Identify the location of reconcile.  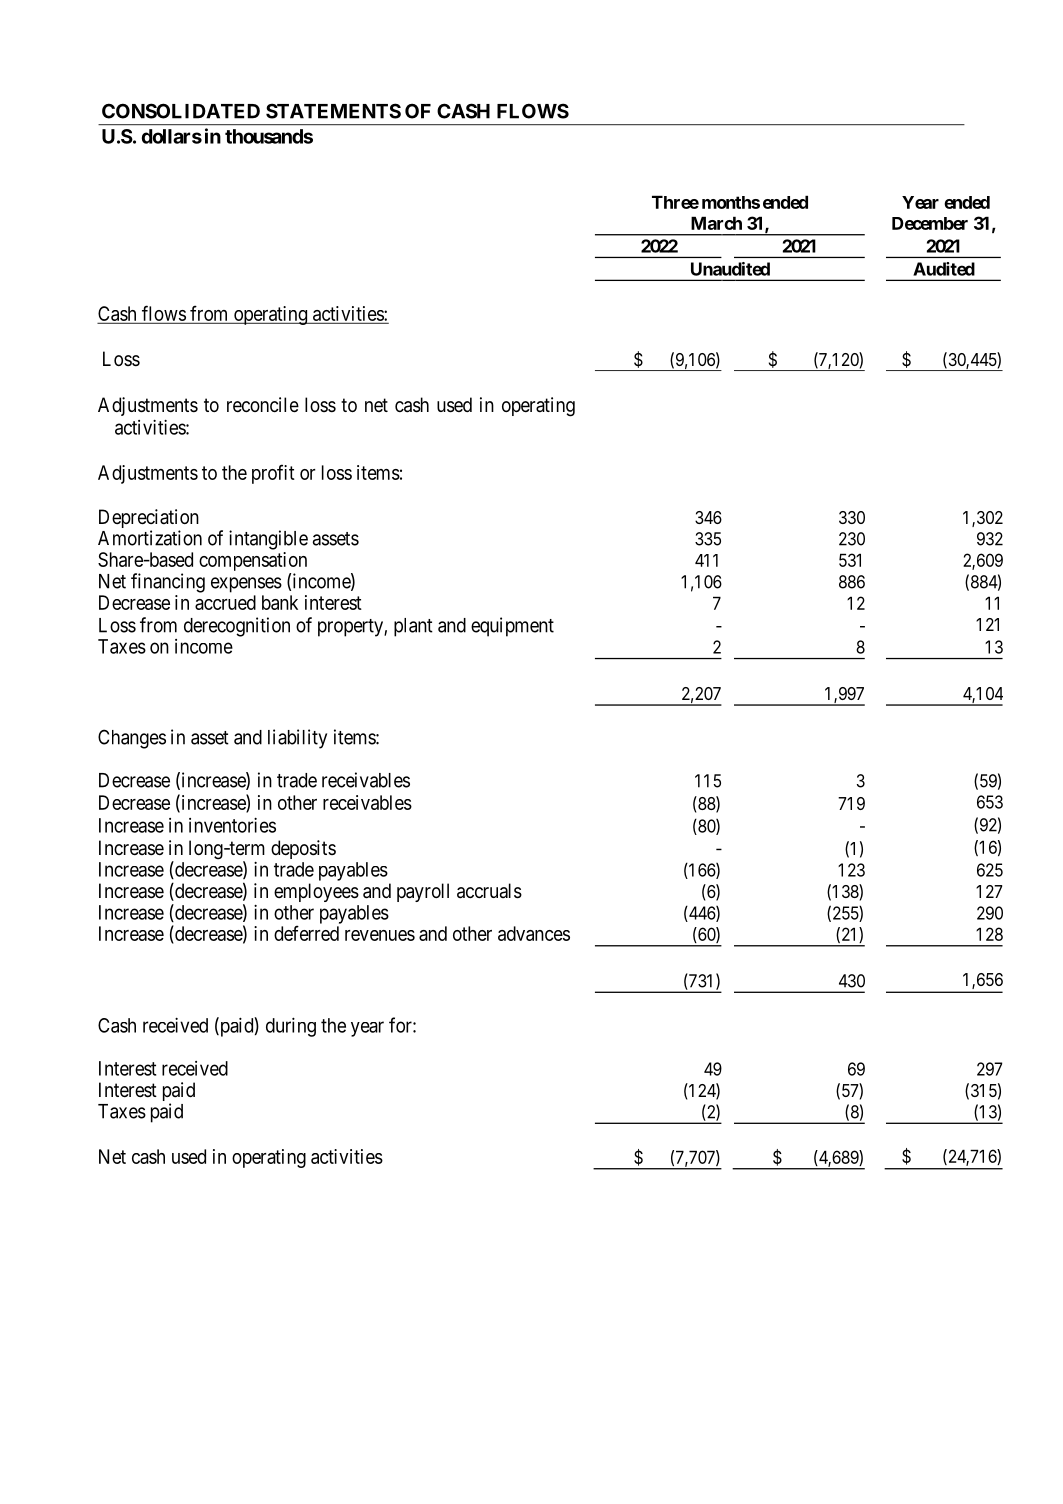
(263, 405).
